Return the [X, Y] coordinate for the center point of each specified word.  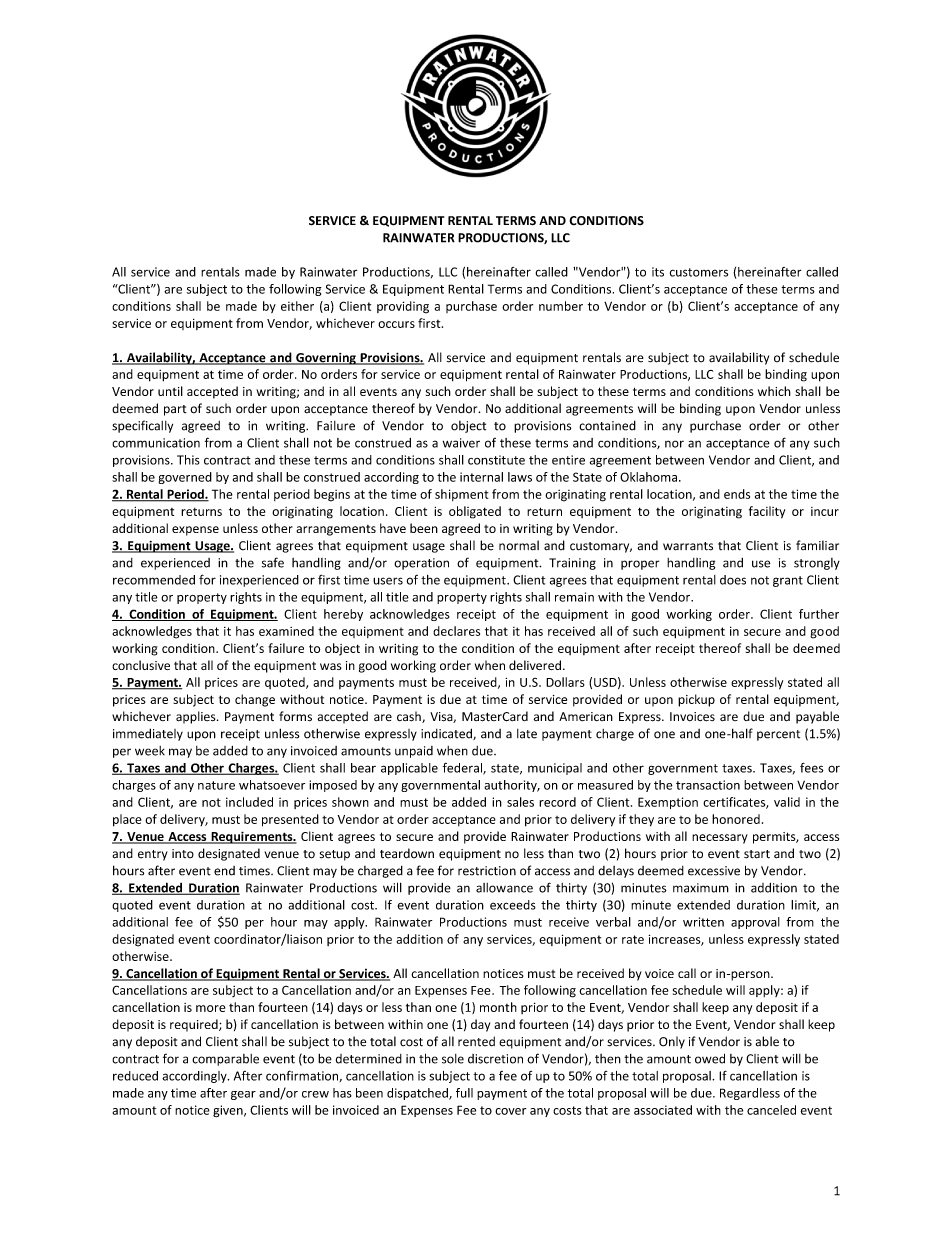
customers [699, 272]
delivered [535, 665]
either [297, 306]
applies [197, 717]
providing [403, 307]
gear [243, 1095]
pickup [696, 700]
